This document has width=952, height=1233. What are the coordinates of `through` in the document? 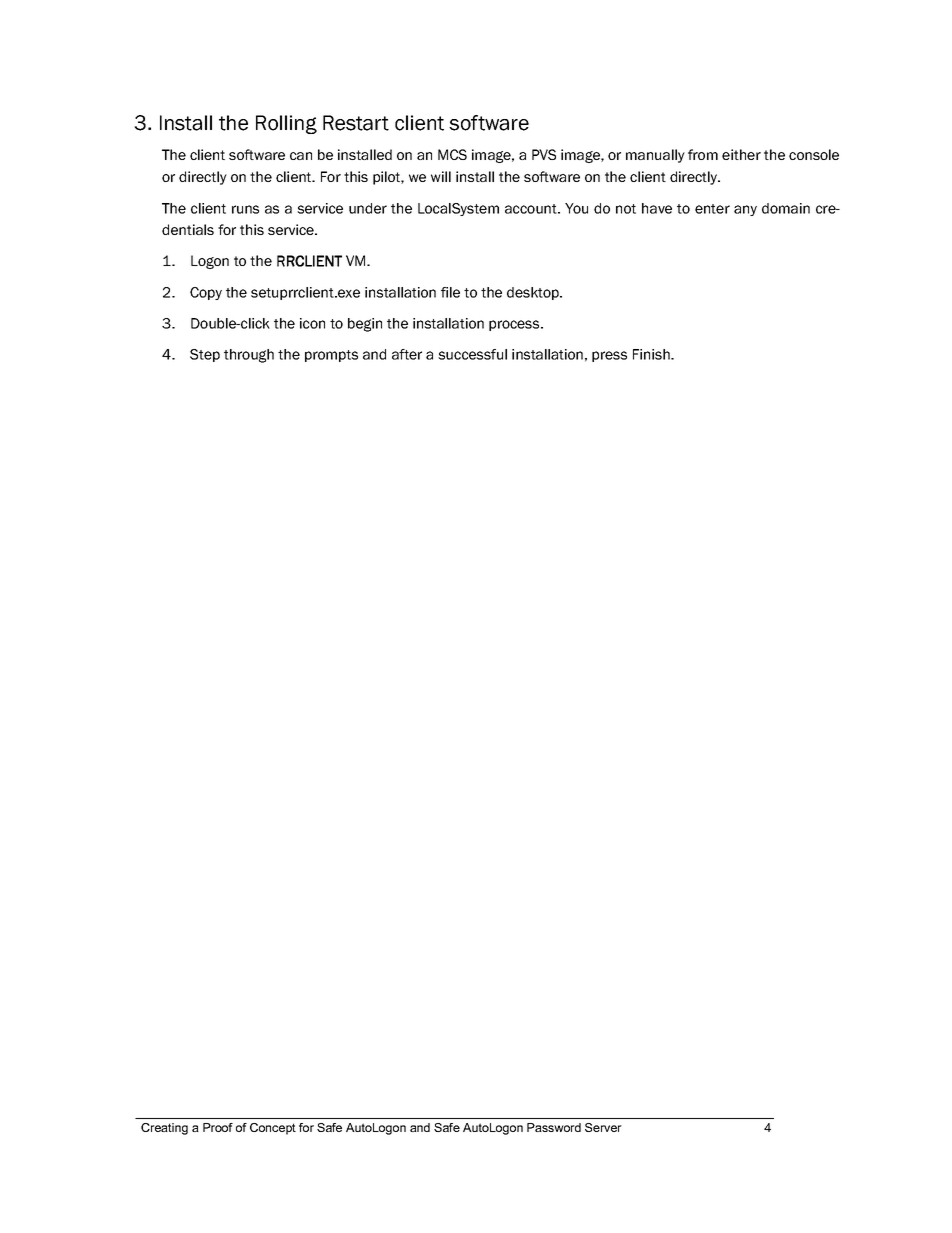 It's located at (249, 356).
